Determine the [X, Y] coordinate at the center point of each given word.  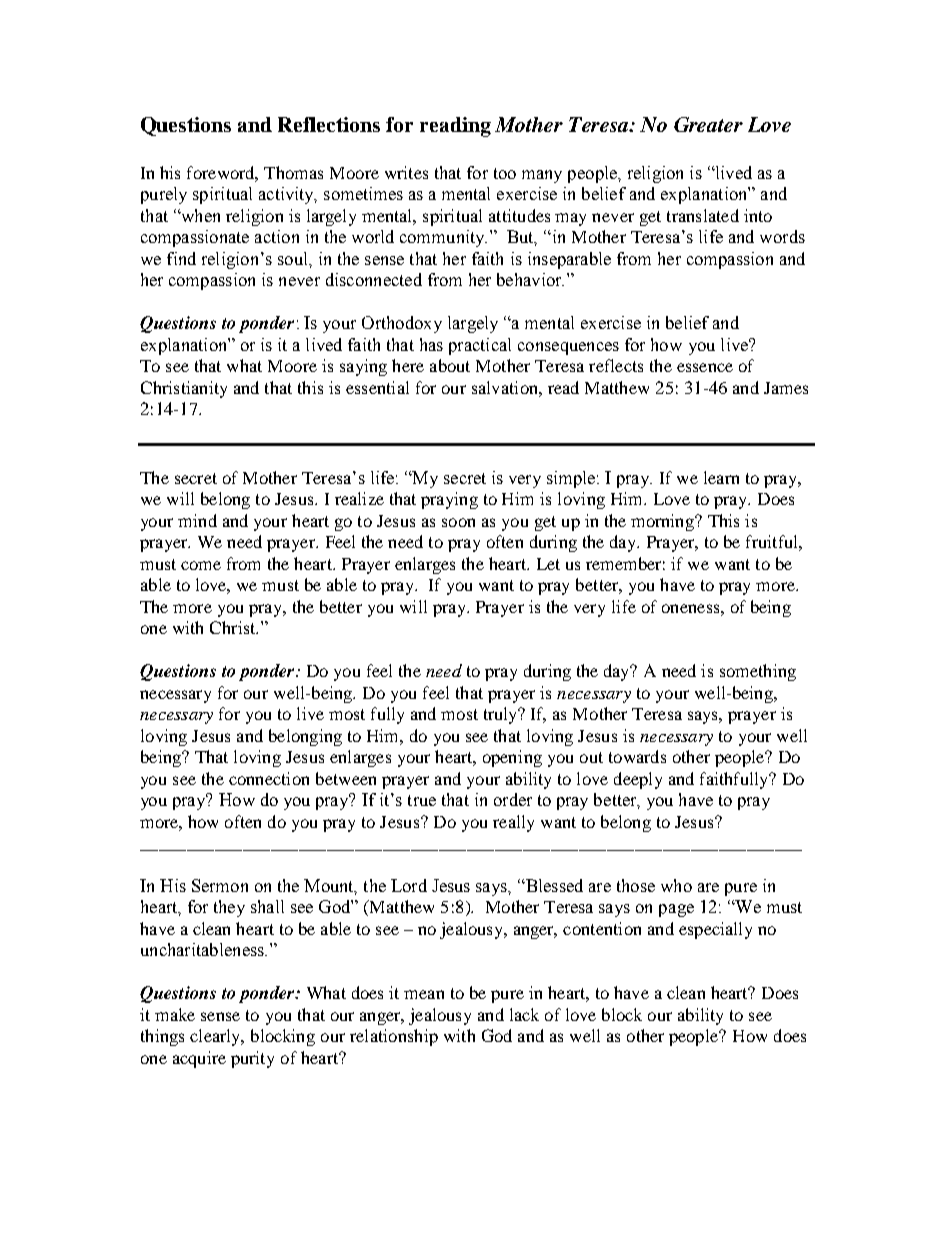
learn [721, 477]
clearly [216, 1037]
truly [502, 715]
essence [705, 367]
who [676, 885]
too [505, 173]
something [758, 672]
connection [269, 778]
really [513, 823]
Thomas [293, 172]
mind [197, 520]
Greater [708, 124]
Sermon [220, 885]
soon [458, 522]
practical [480, 346]
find [181, 258]
